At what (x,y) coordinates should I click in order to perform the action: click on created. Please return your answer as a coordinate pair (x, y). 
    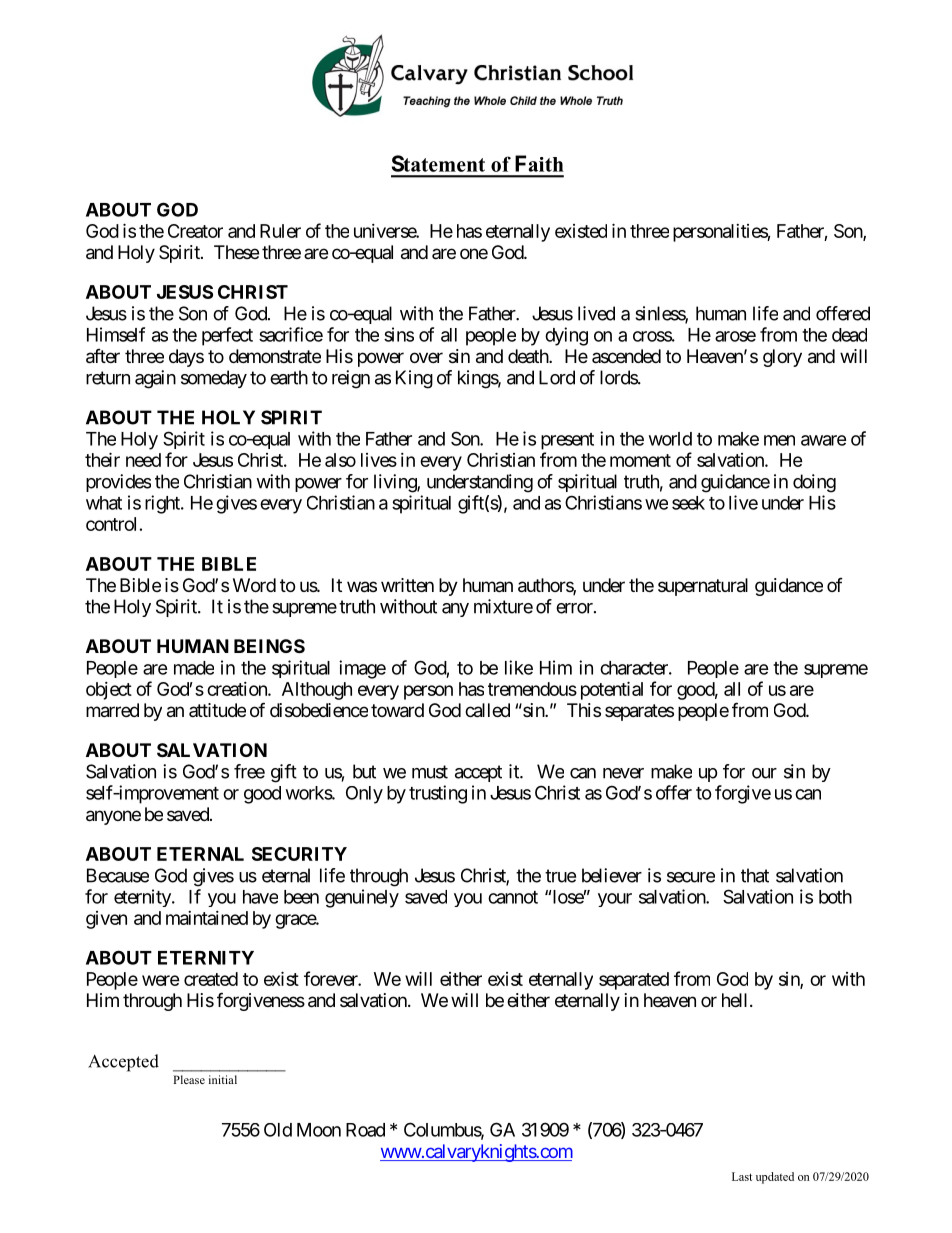
    Looking at the image, I should click on (211, 979).
